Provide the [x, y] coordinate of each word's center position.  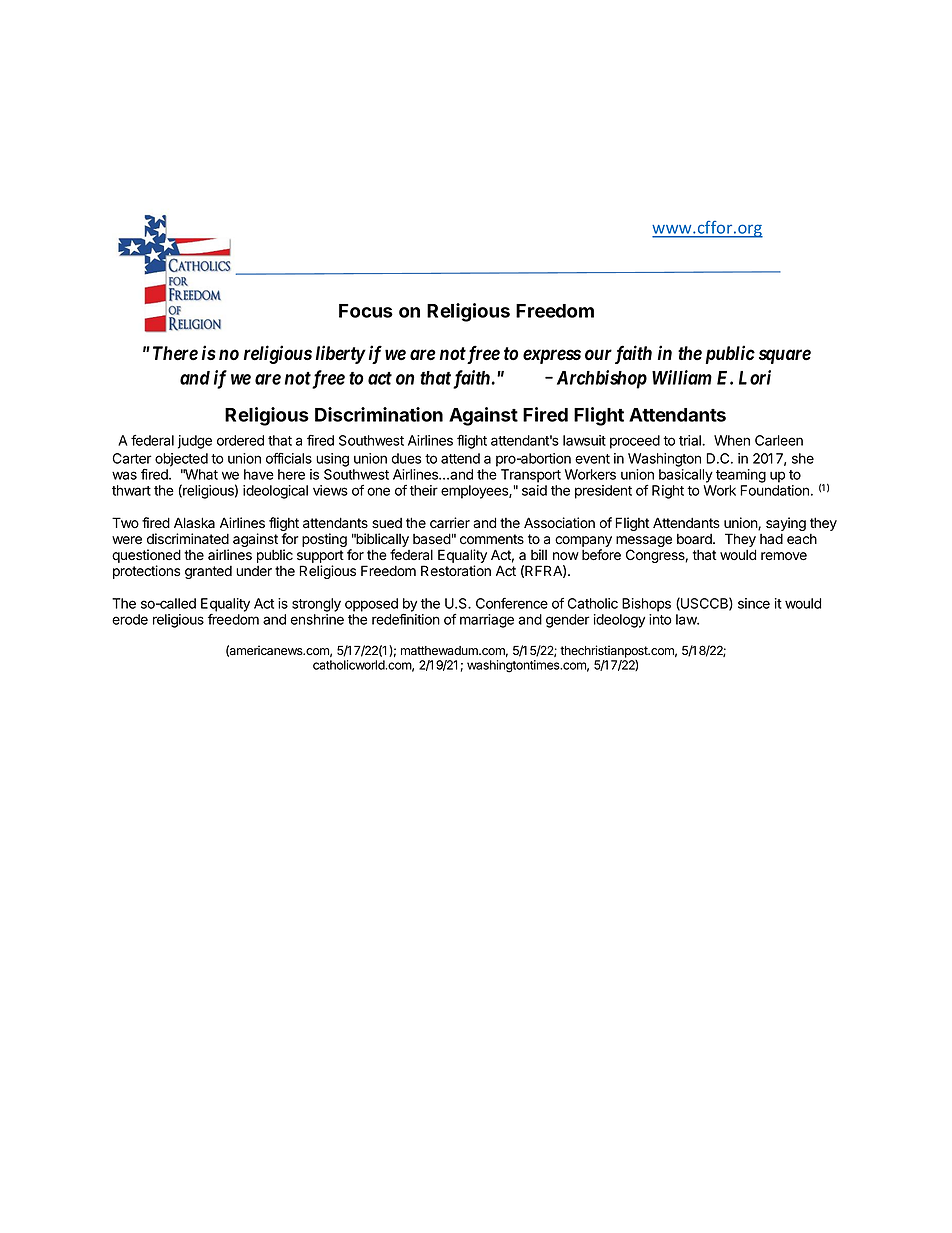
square [785, 356]
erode [130, 619]
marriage [487, 621]
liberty [341, 354]
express [552, 356]
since [754, 603]
